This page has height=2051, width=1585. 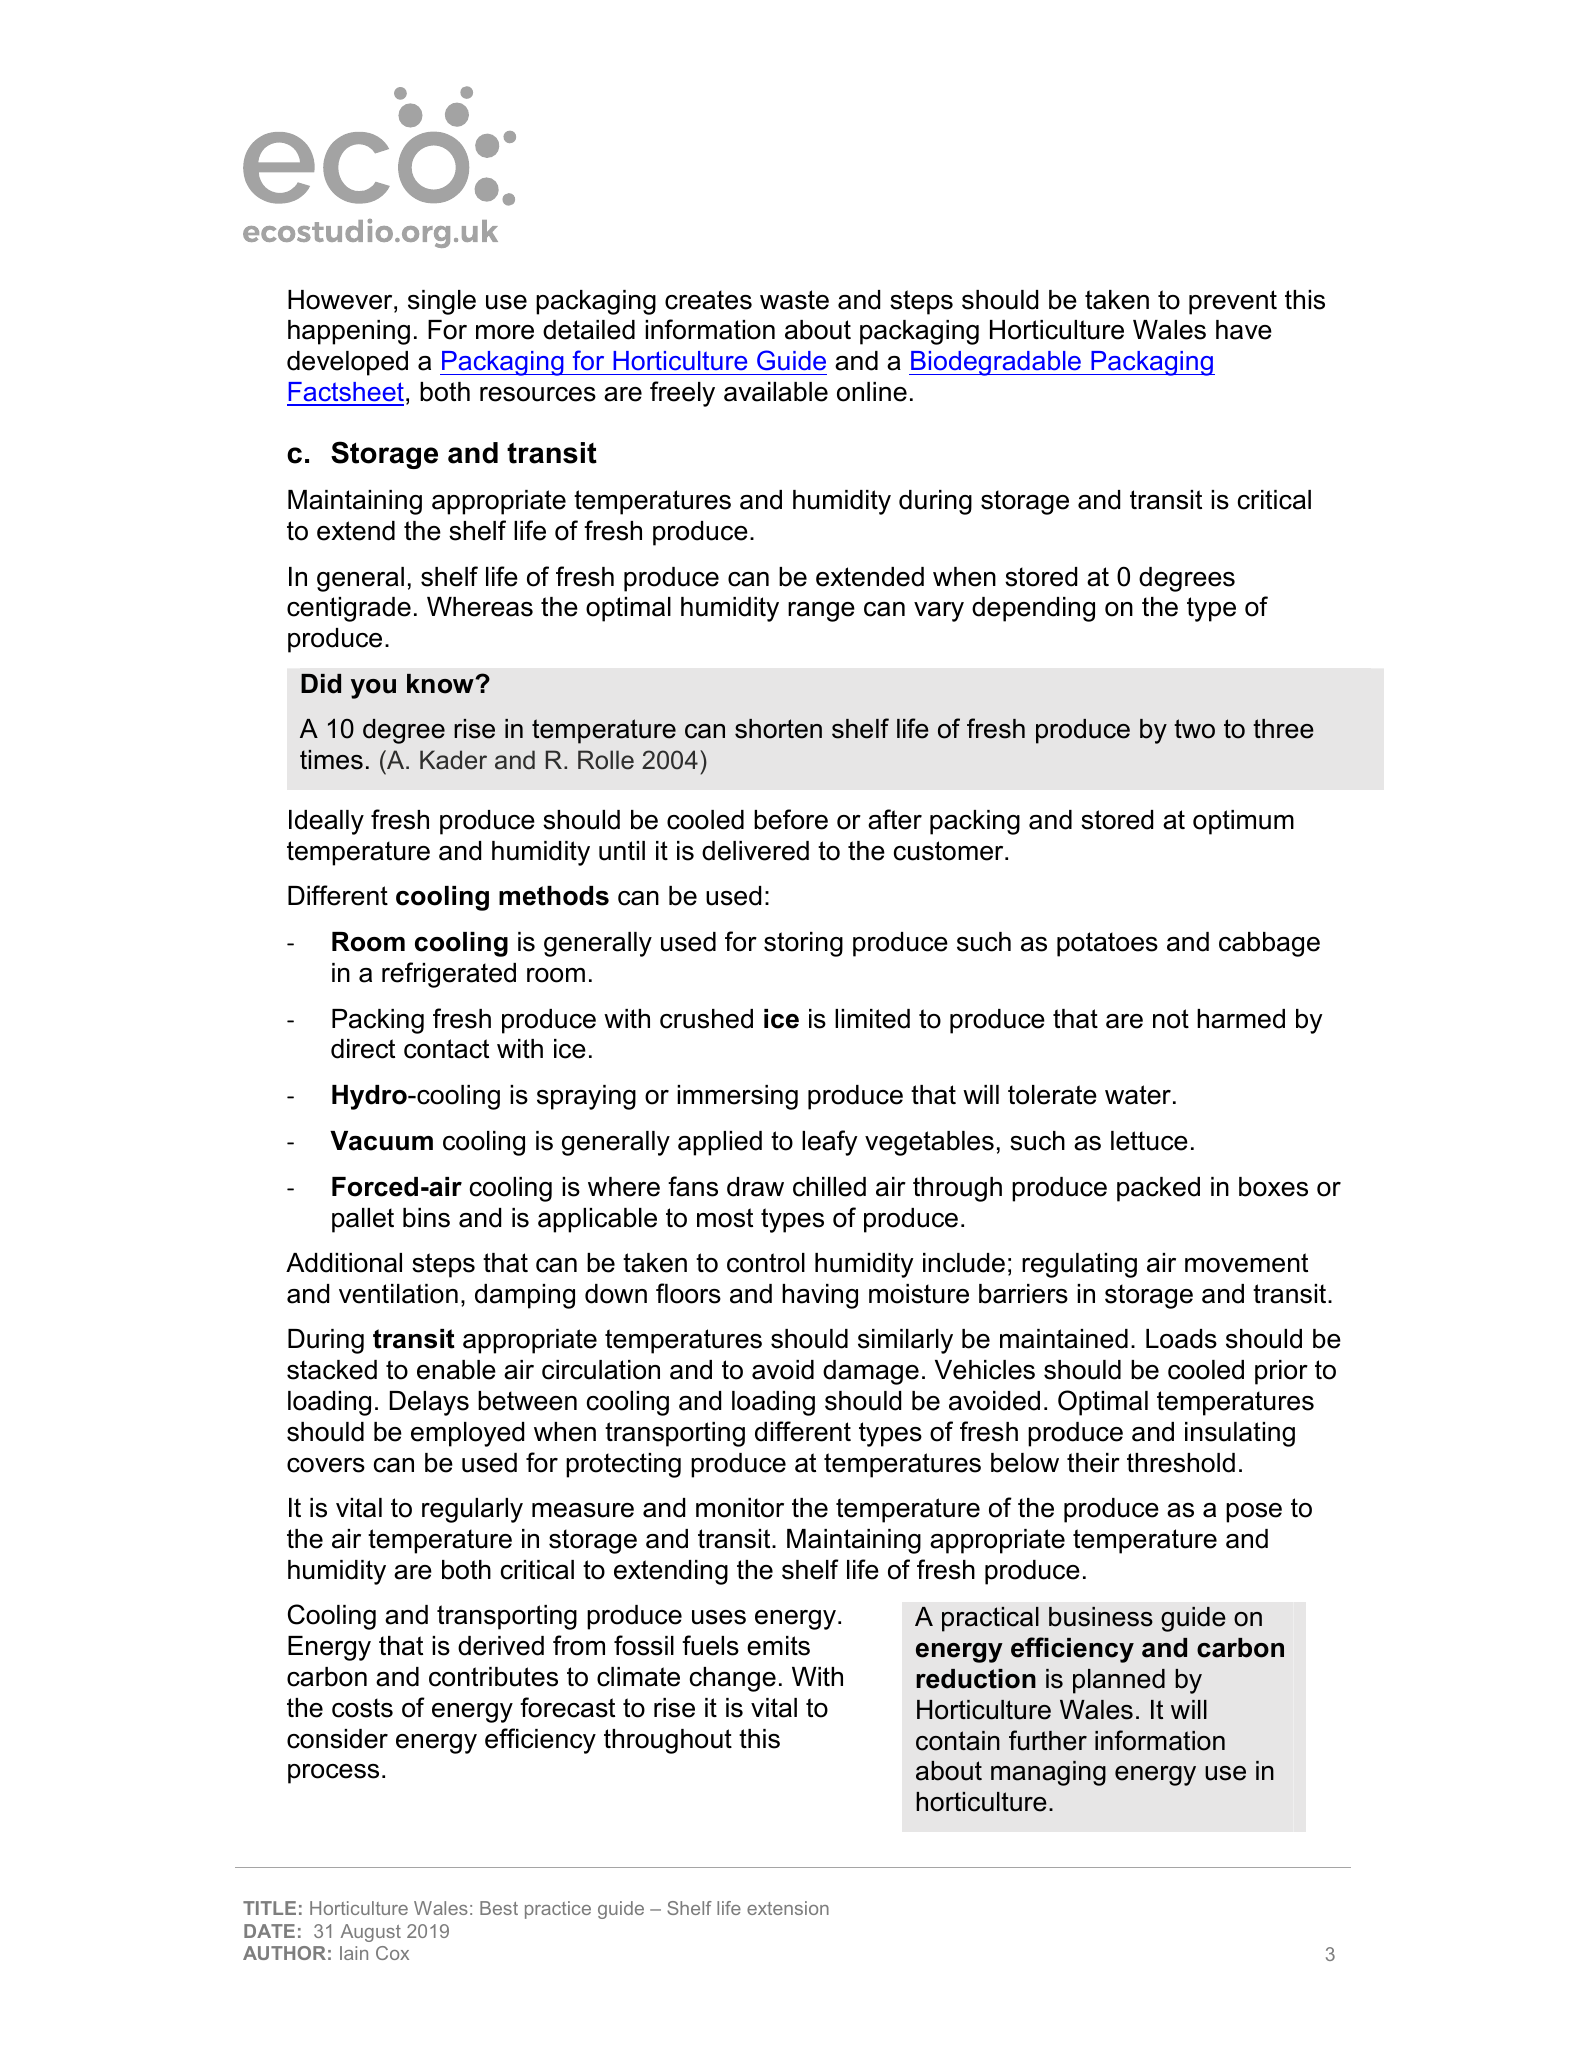 What do you see at coordinates (1243, 822) in the page?
I see `optimum` at bounding box center [1243, 822].
